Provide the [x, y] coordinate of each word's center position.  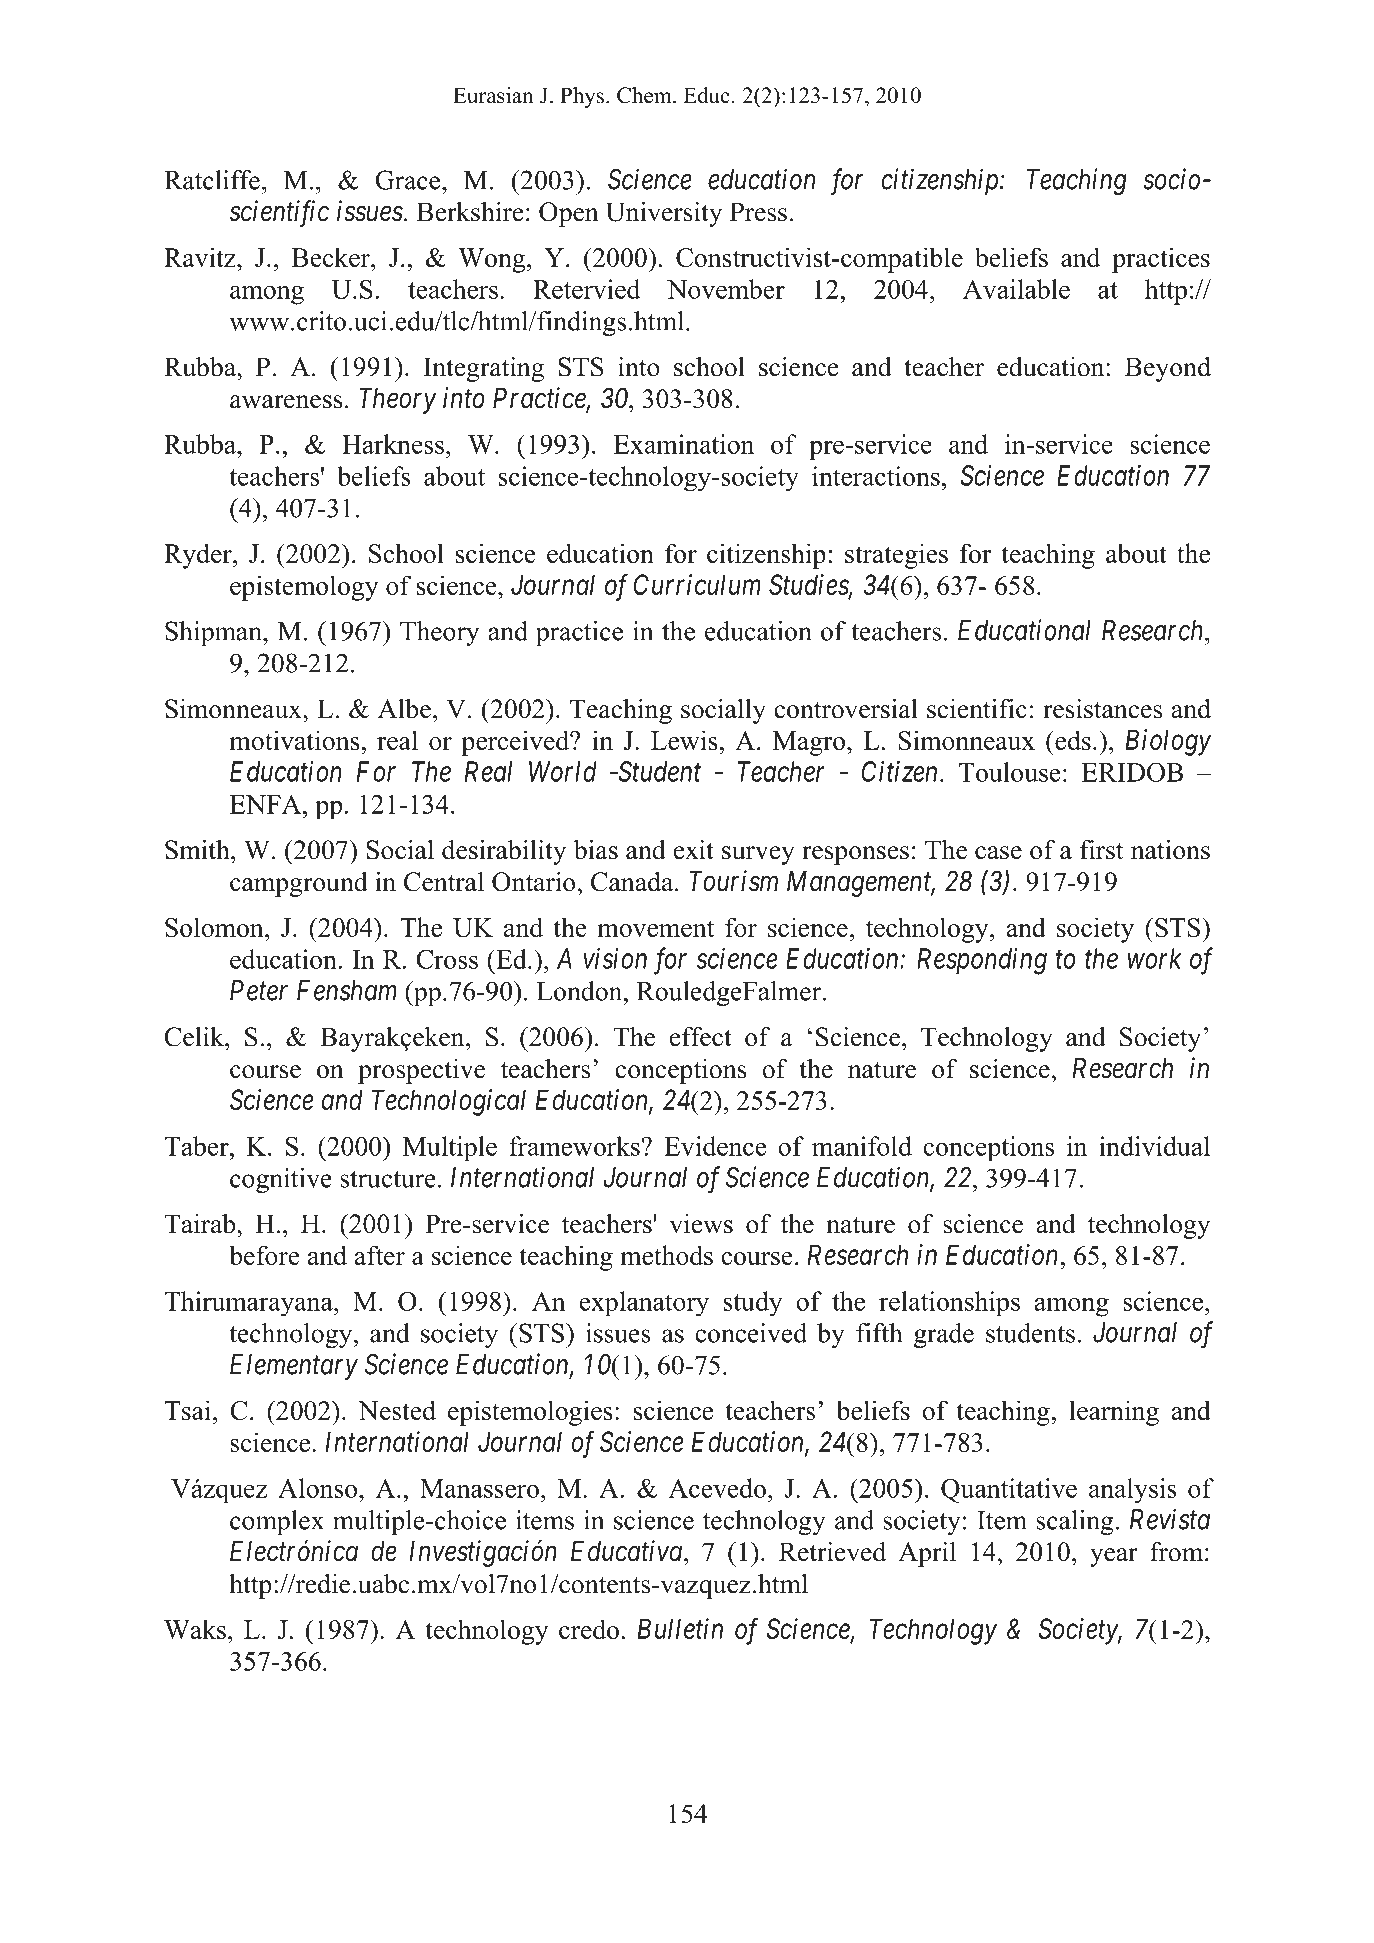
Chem [645, 95]
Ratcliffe [212, 180]
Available [1016, 289]
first [1101, 850]
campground [299, 884]
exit [694, 850]
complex [277, 1522]
